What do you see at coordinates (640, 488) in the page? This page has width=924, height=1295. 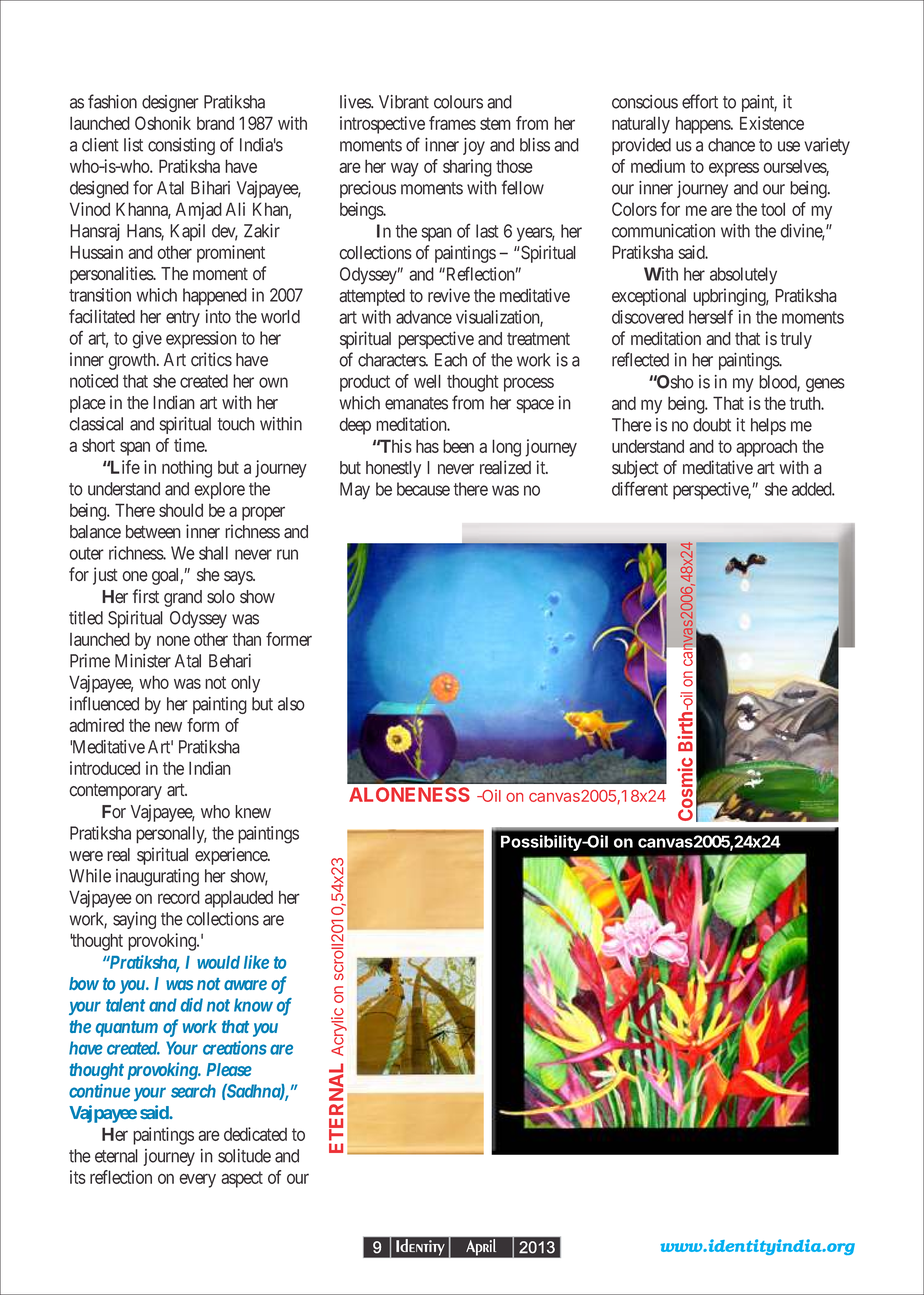 I see `different` at bounding box center [640, 488].
